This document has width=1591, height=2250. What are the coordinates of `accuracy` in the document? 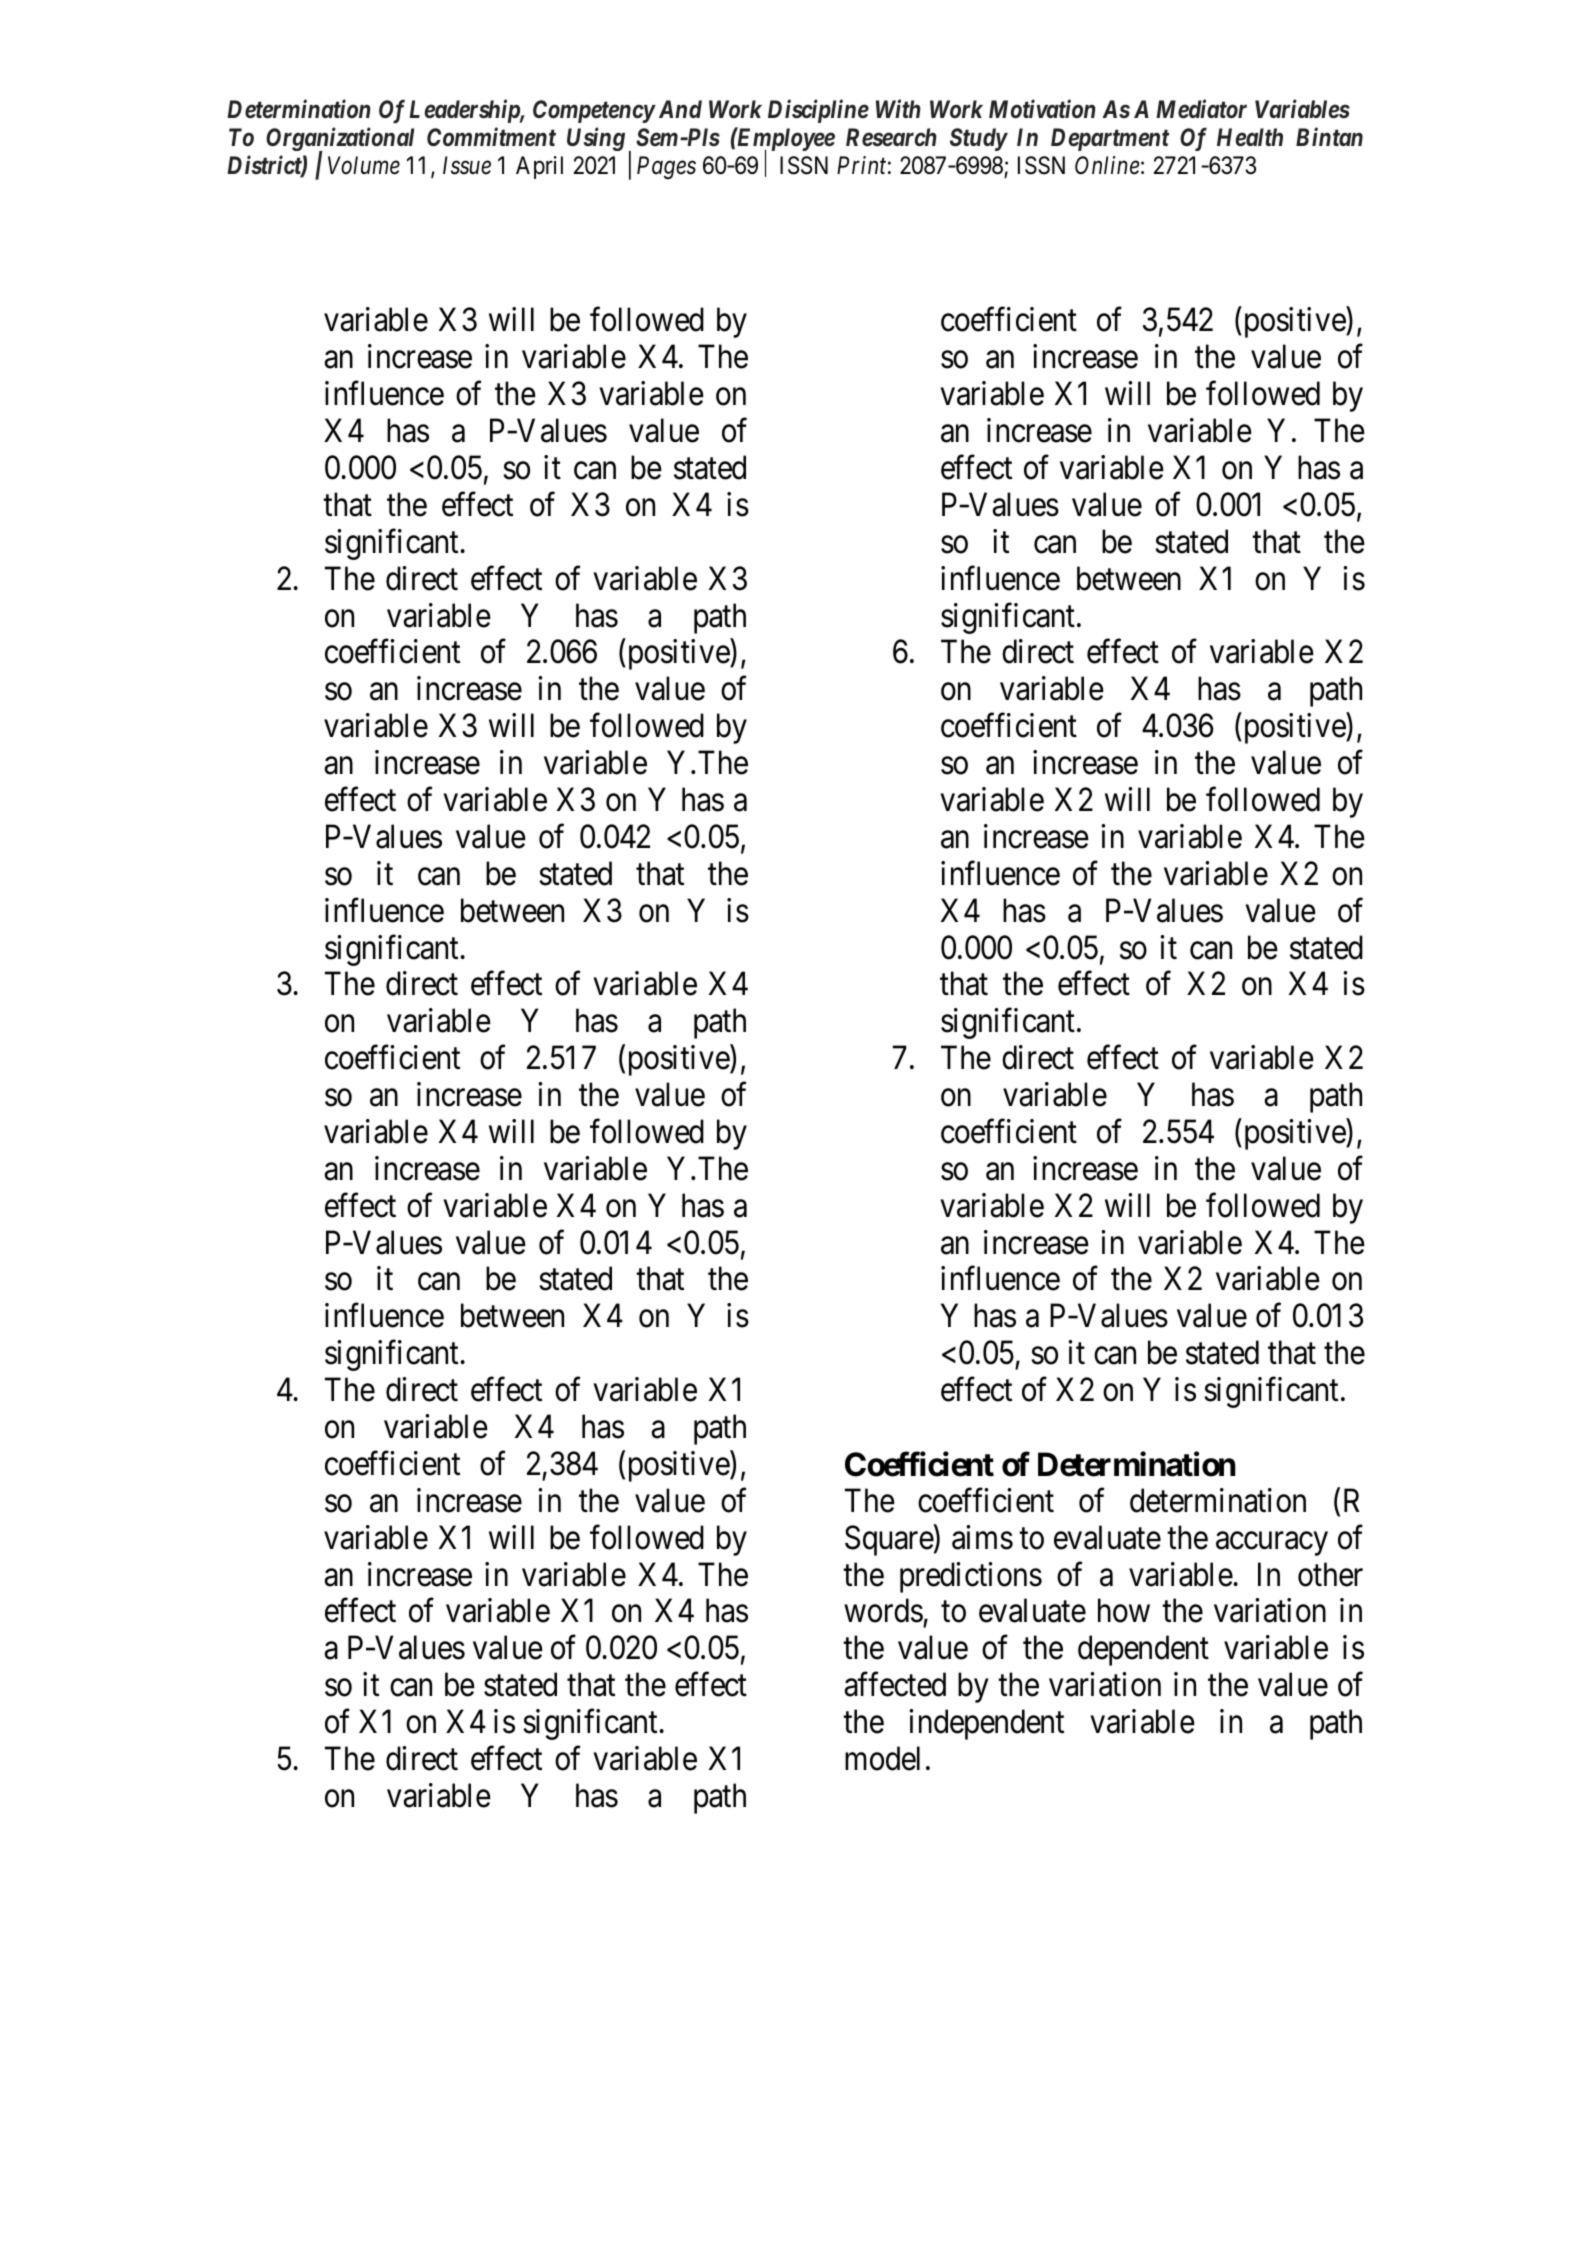 It's located at (1272, 1544).
